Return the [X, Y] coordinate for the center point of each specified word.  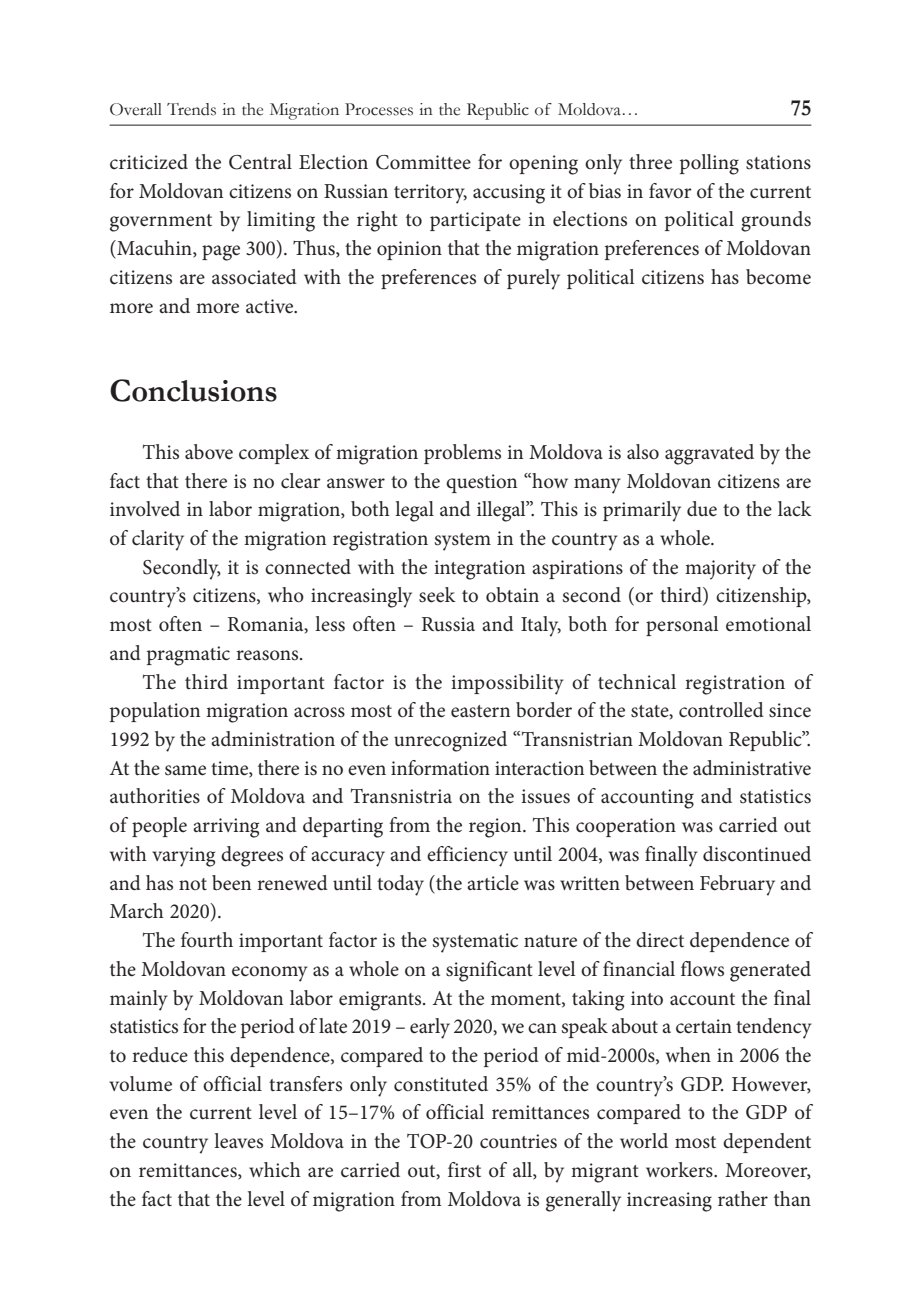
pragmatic [188, 656]
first [464, 1170]
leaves [238, 1141]
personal [682, 626]
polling [709, 164]
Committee [423, 162]
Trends [191, 109]
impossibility [507, 684]
